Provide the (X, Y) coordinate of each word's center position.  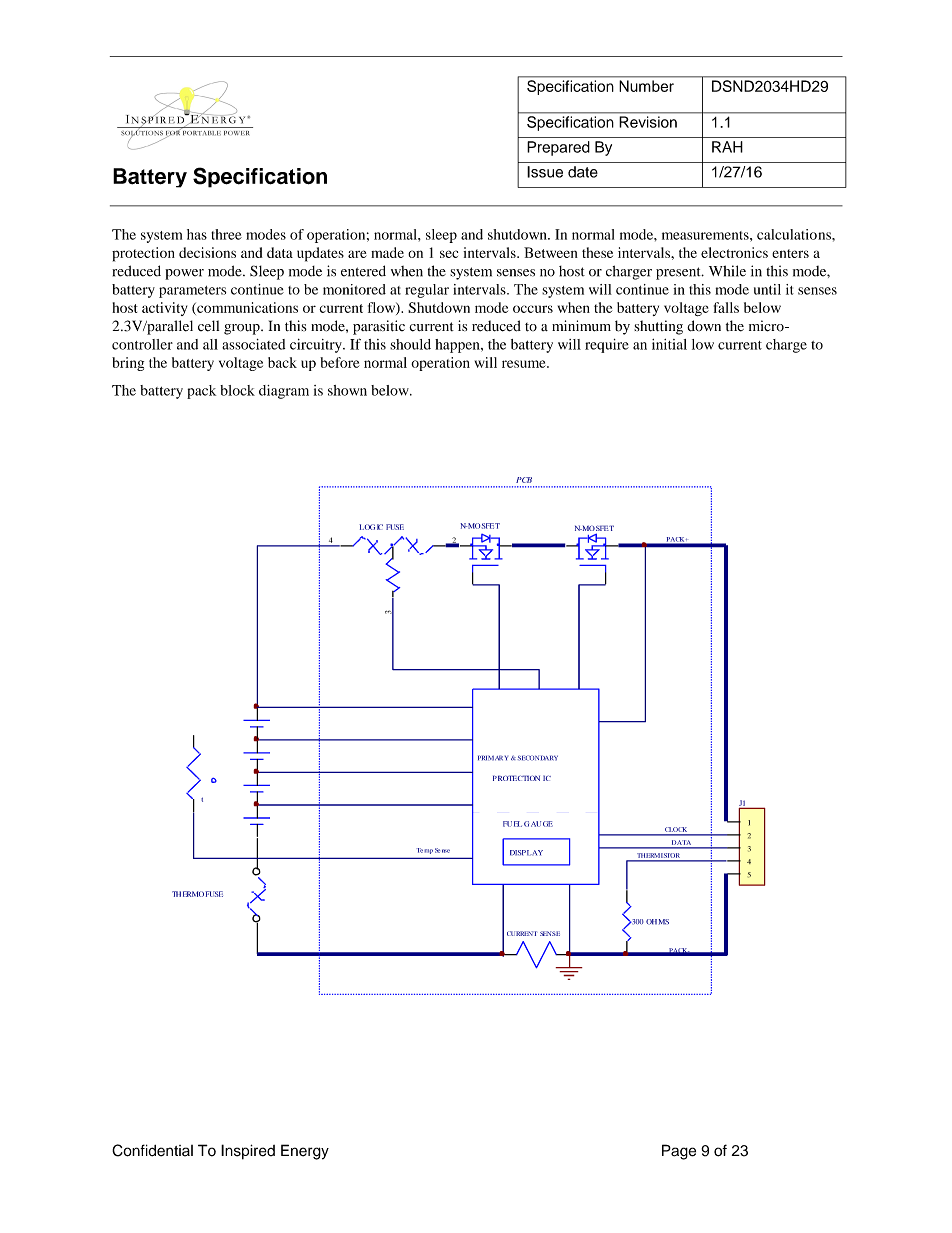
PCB (524, 480)
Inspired (248, 1152)
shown (347, 390)
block (237, 390)
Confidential (152, 1150)
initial (669, 344)
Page (679, 1152)
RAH (727, 147)
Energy (305, 1152)
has (197, 234)
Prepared (558, 148)
